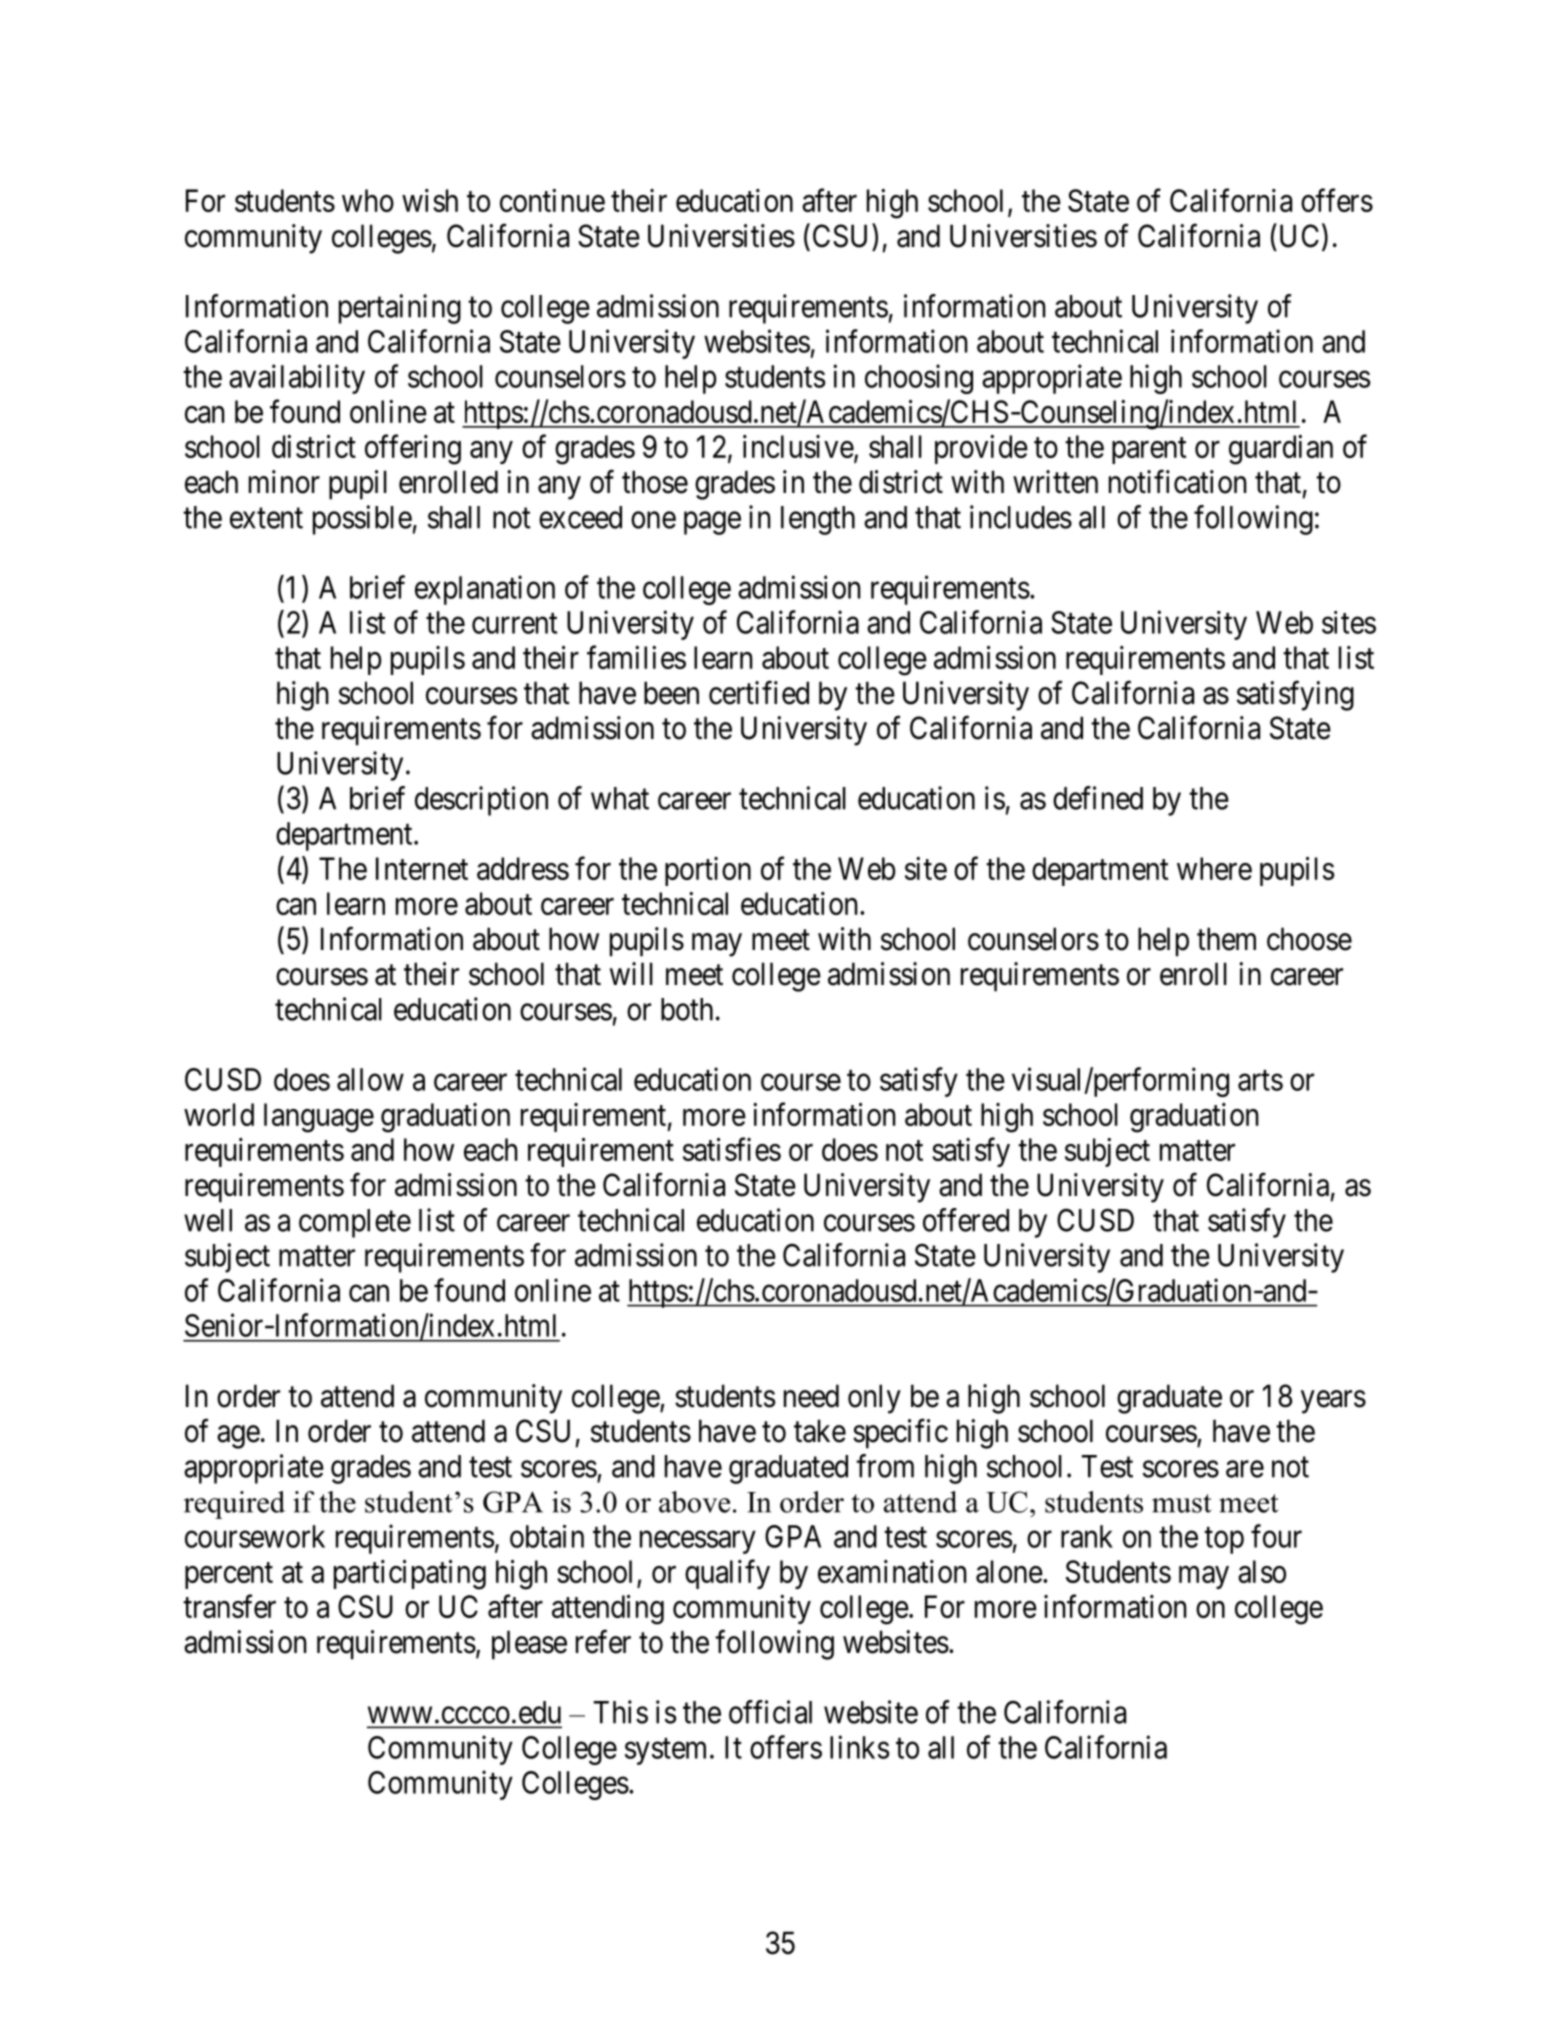  Describe the element at coordinates (687, 1009) in the page. I see `both` at that location.
